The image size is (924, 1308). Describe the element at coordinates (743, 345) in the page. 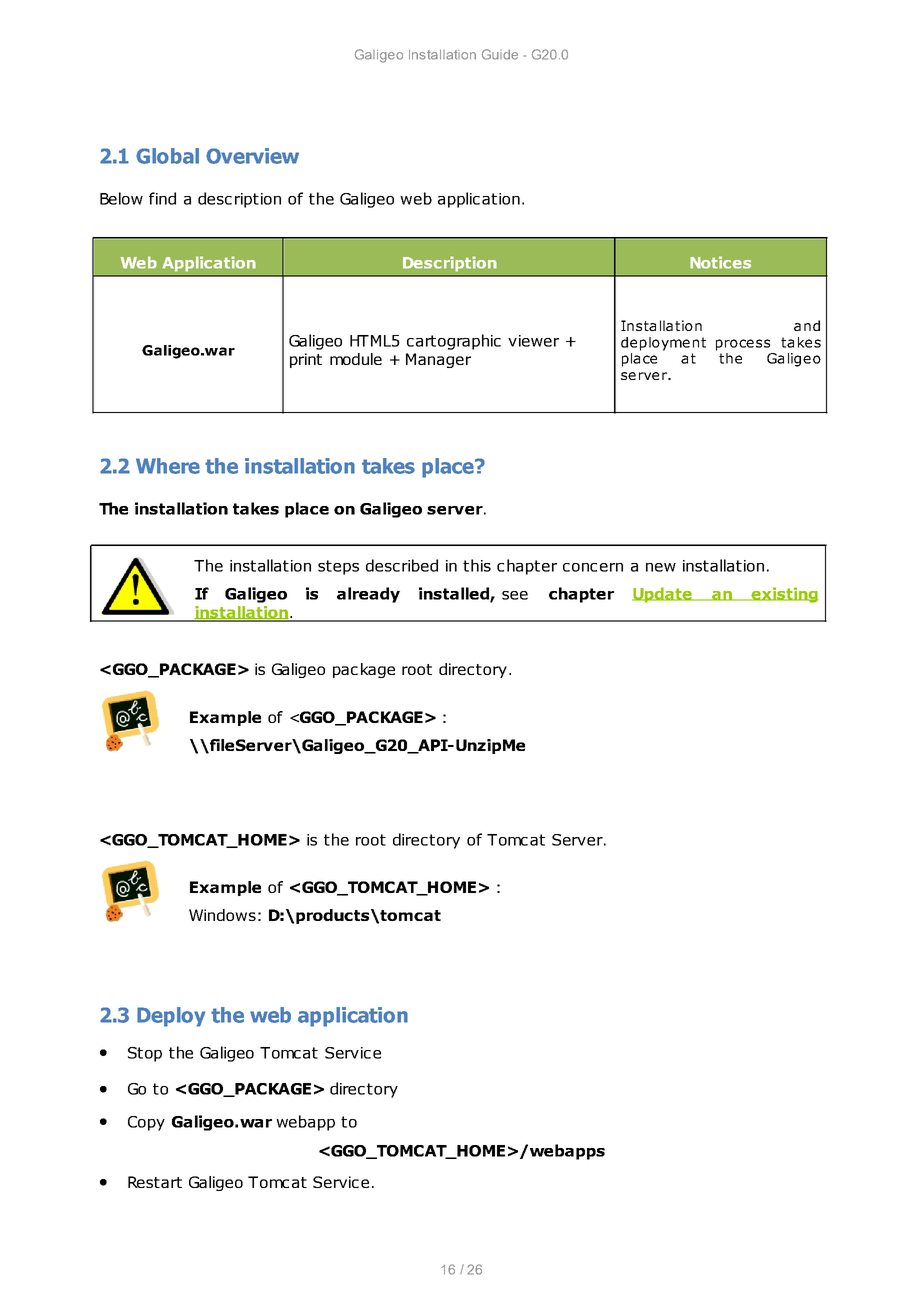

I see `process` at that location.
